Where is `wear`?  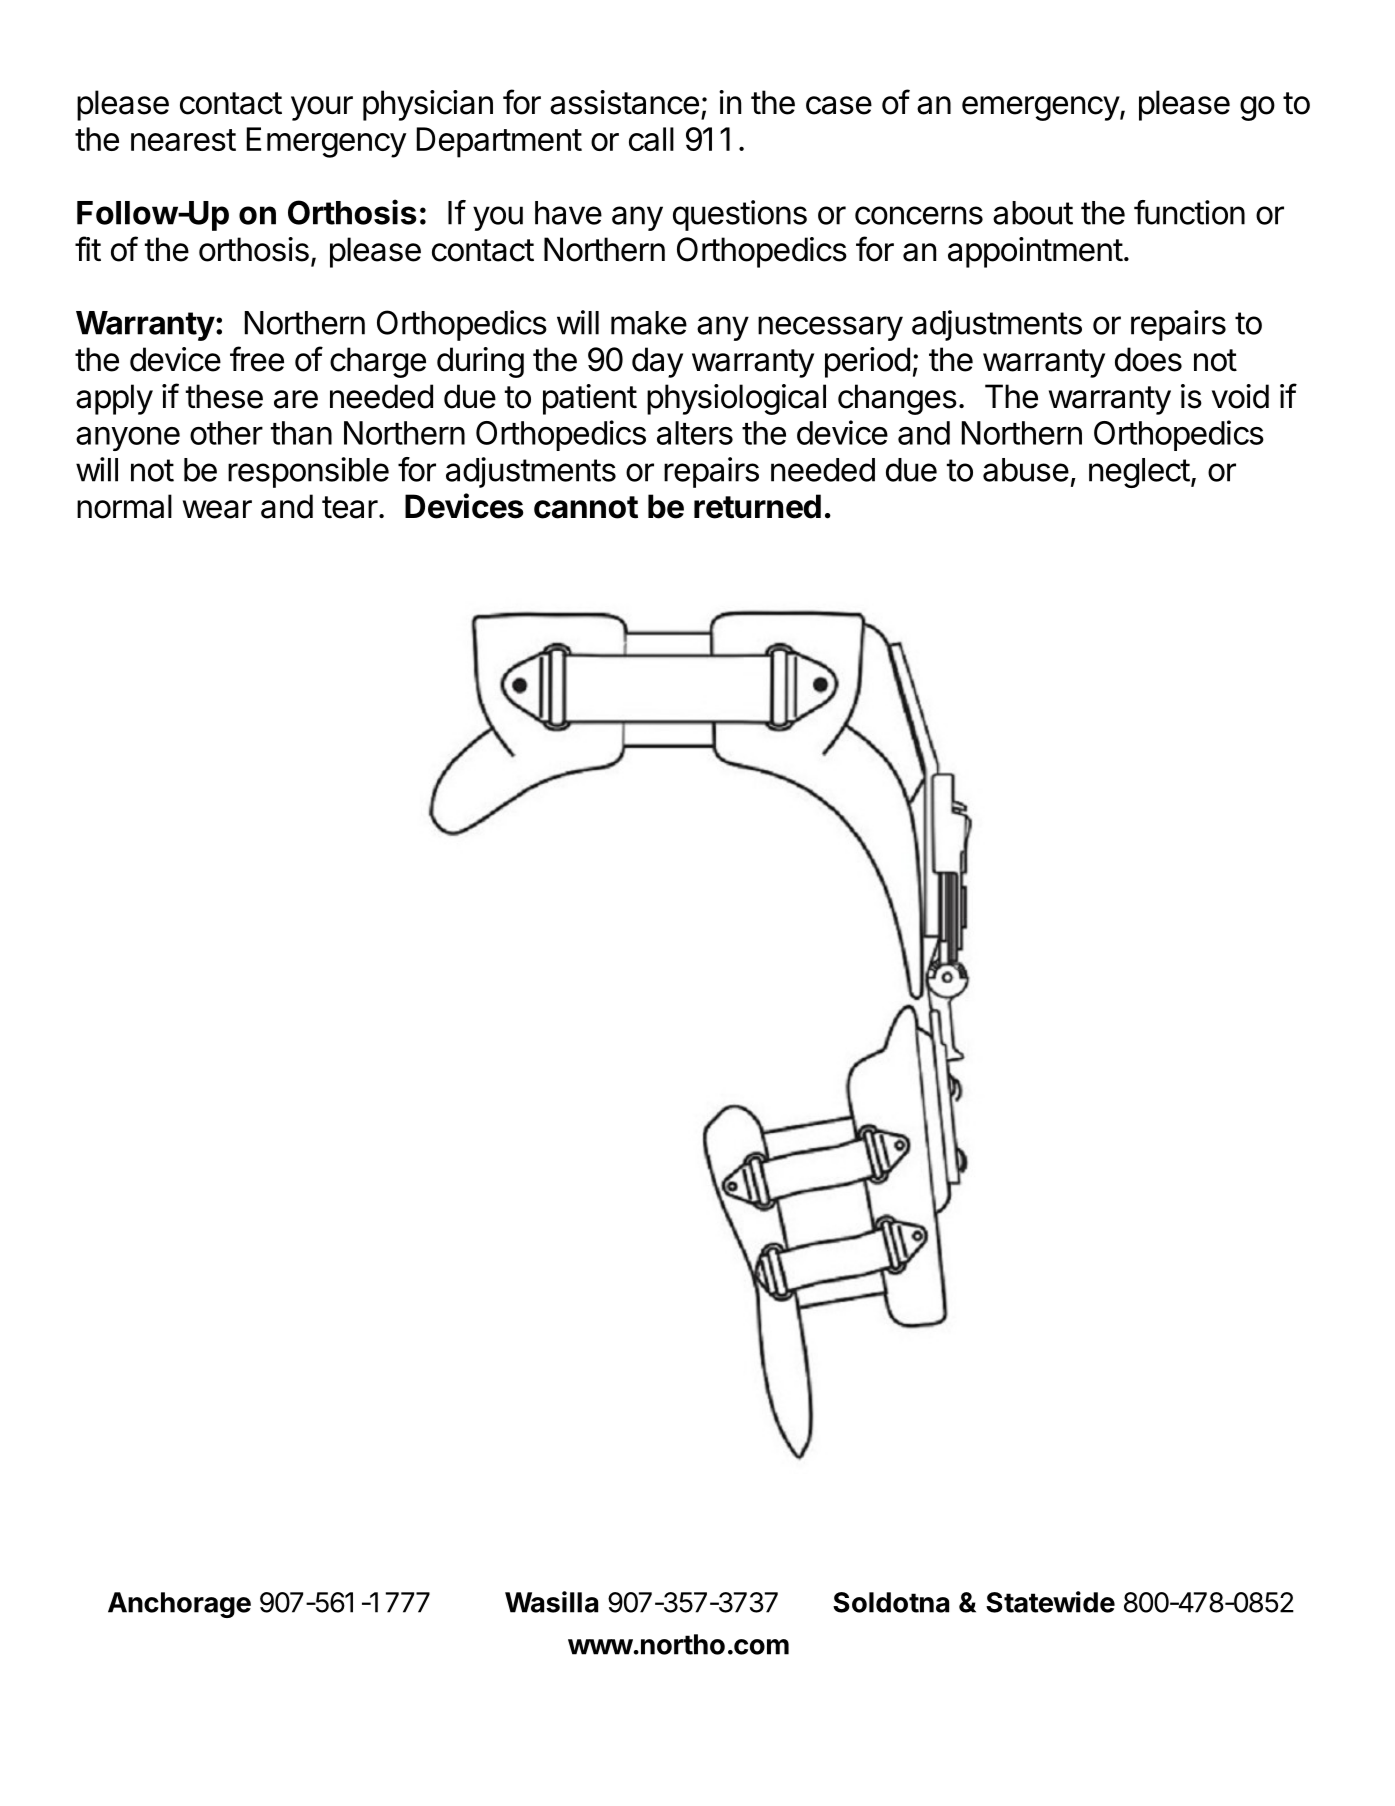 wear is located at coordinates (217, 509).
